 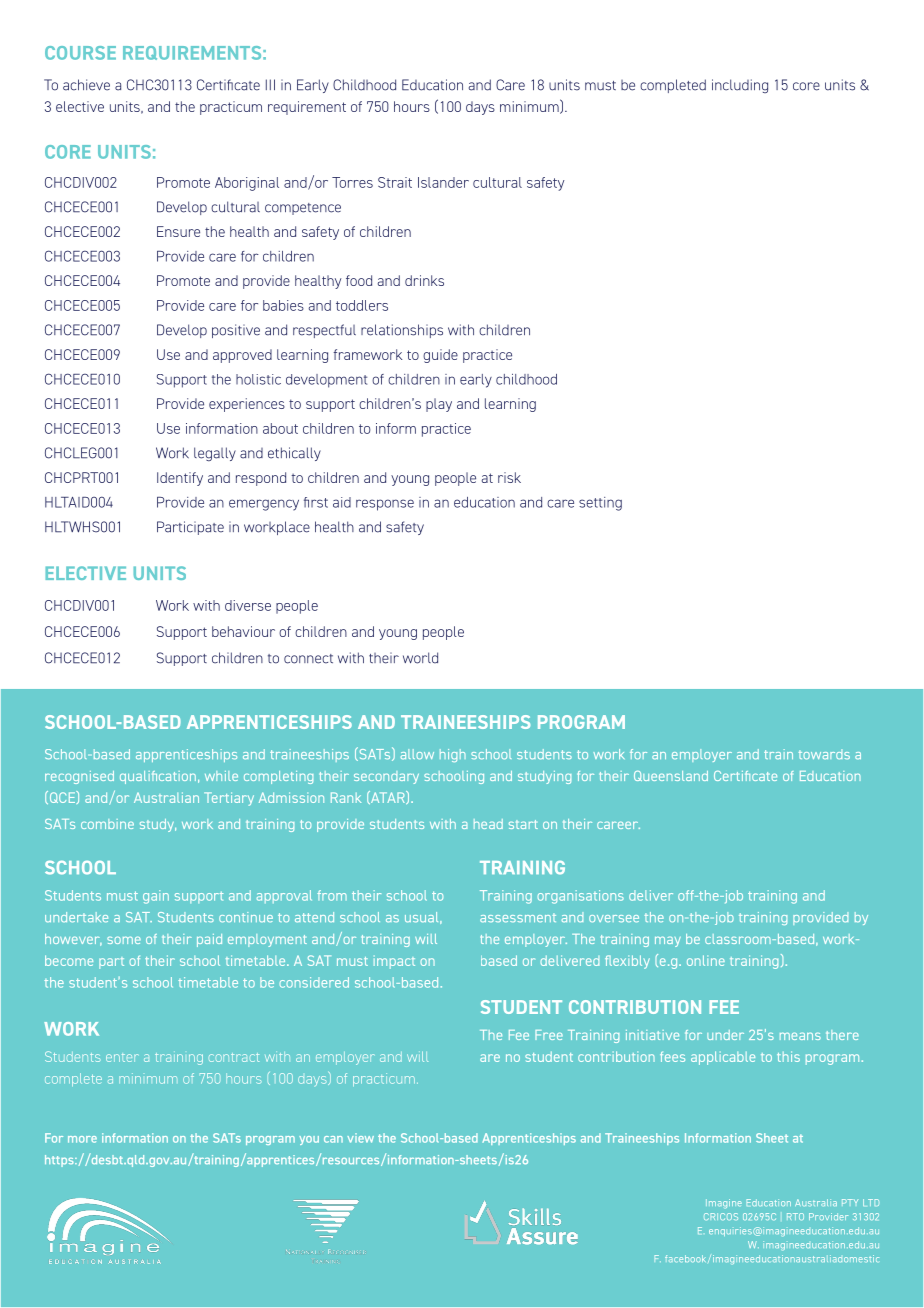 What do you see at coordinates (443, 182) in the page?
I see `Islander` at bounding box center [443, 182].
